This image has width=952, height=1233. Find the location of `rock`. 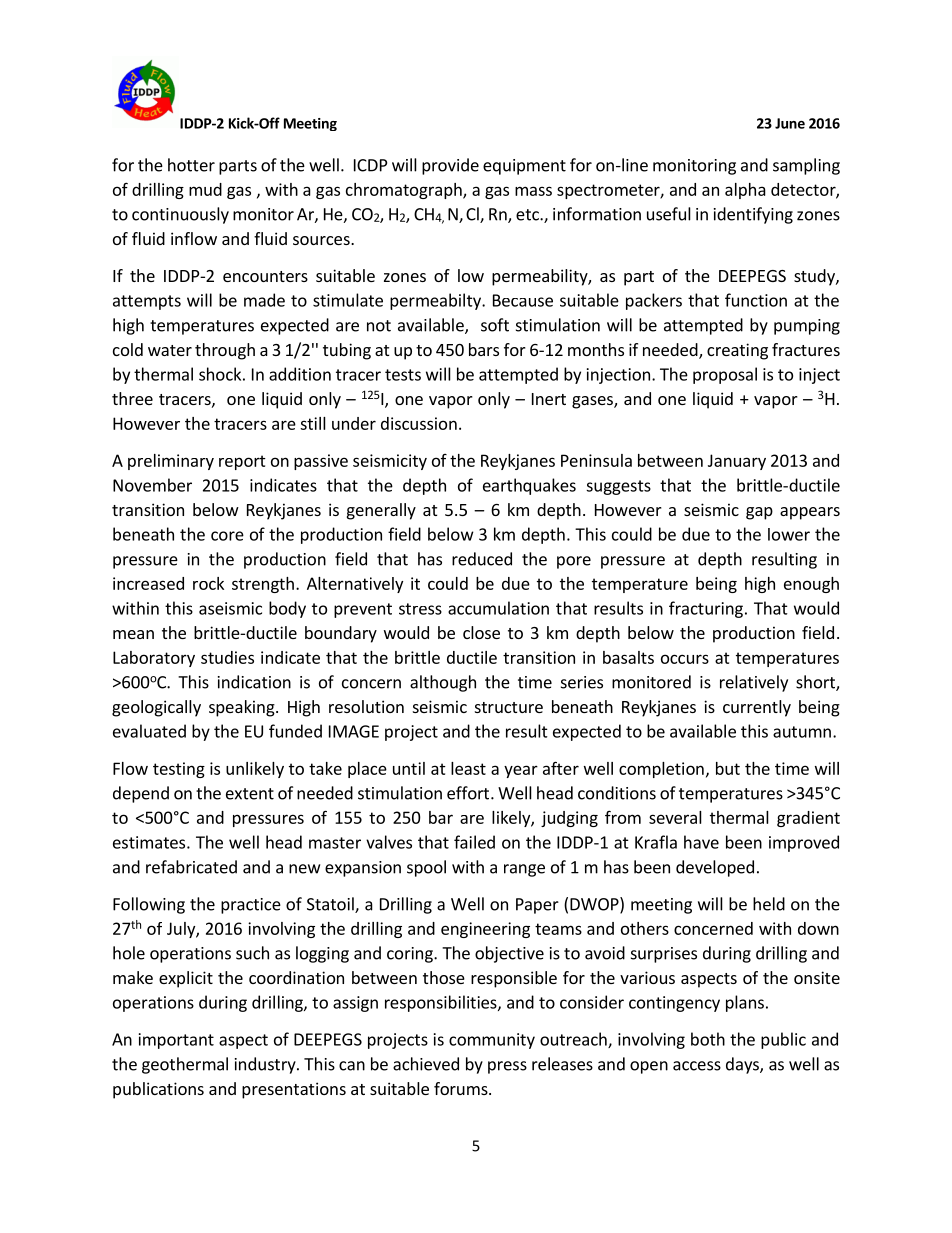

rock is located at coordinates (208, 583).
